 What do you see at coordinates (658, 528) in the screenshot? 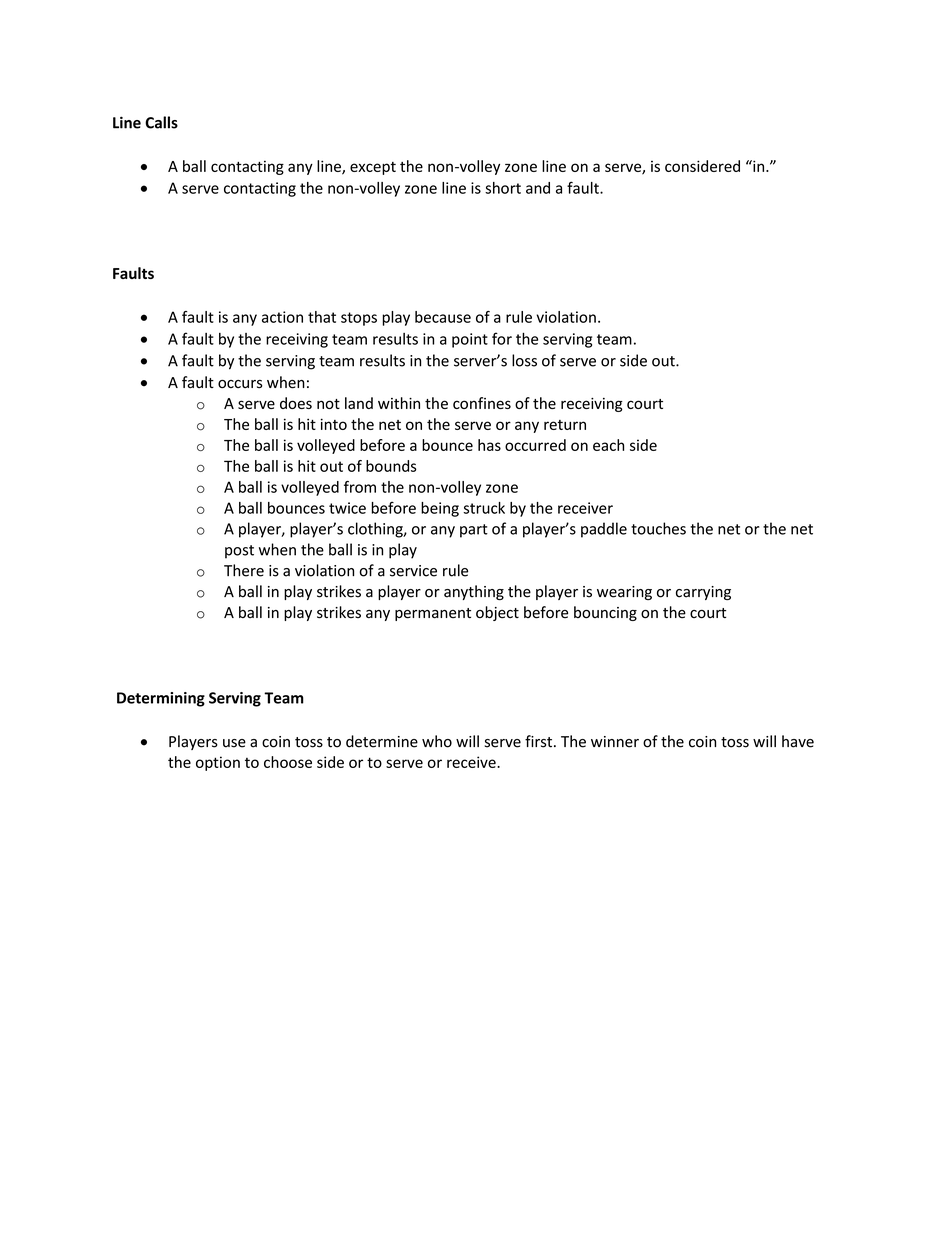
I see `touches` at bounding box center [658, 528].
